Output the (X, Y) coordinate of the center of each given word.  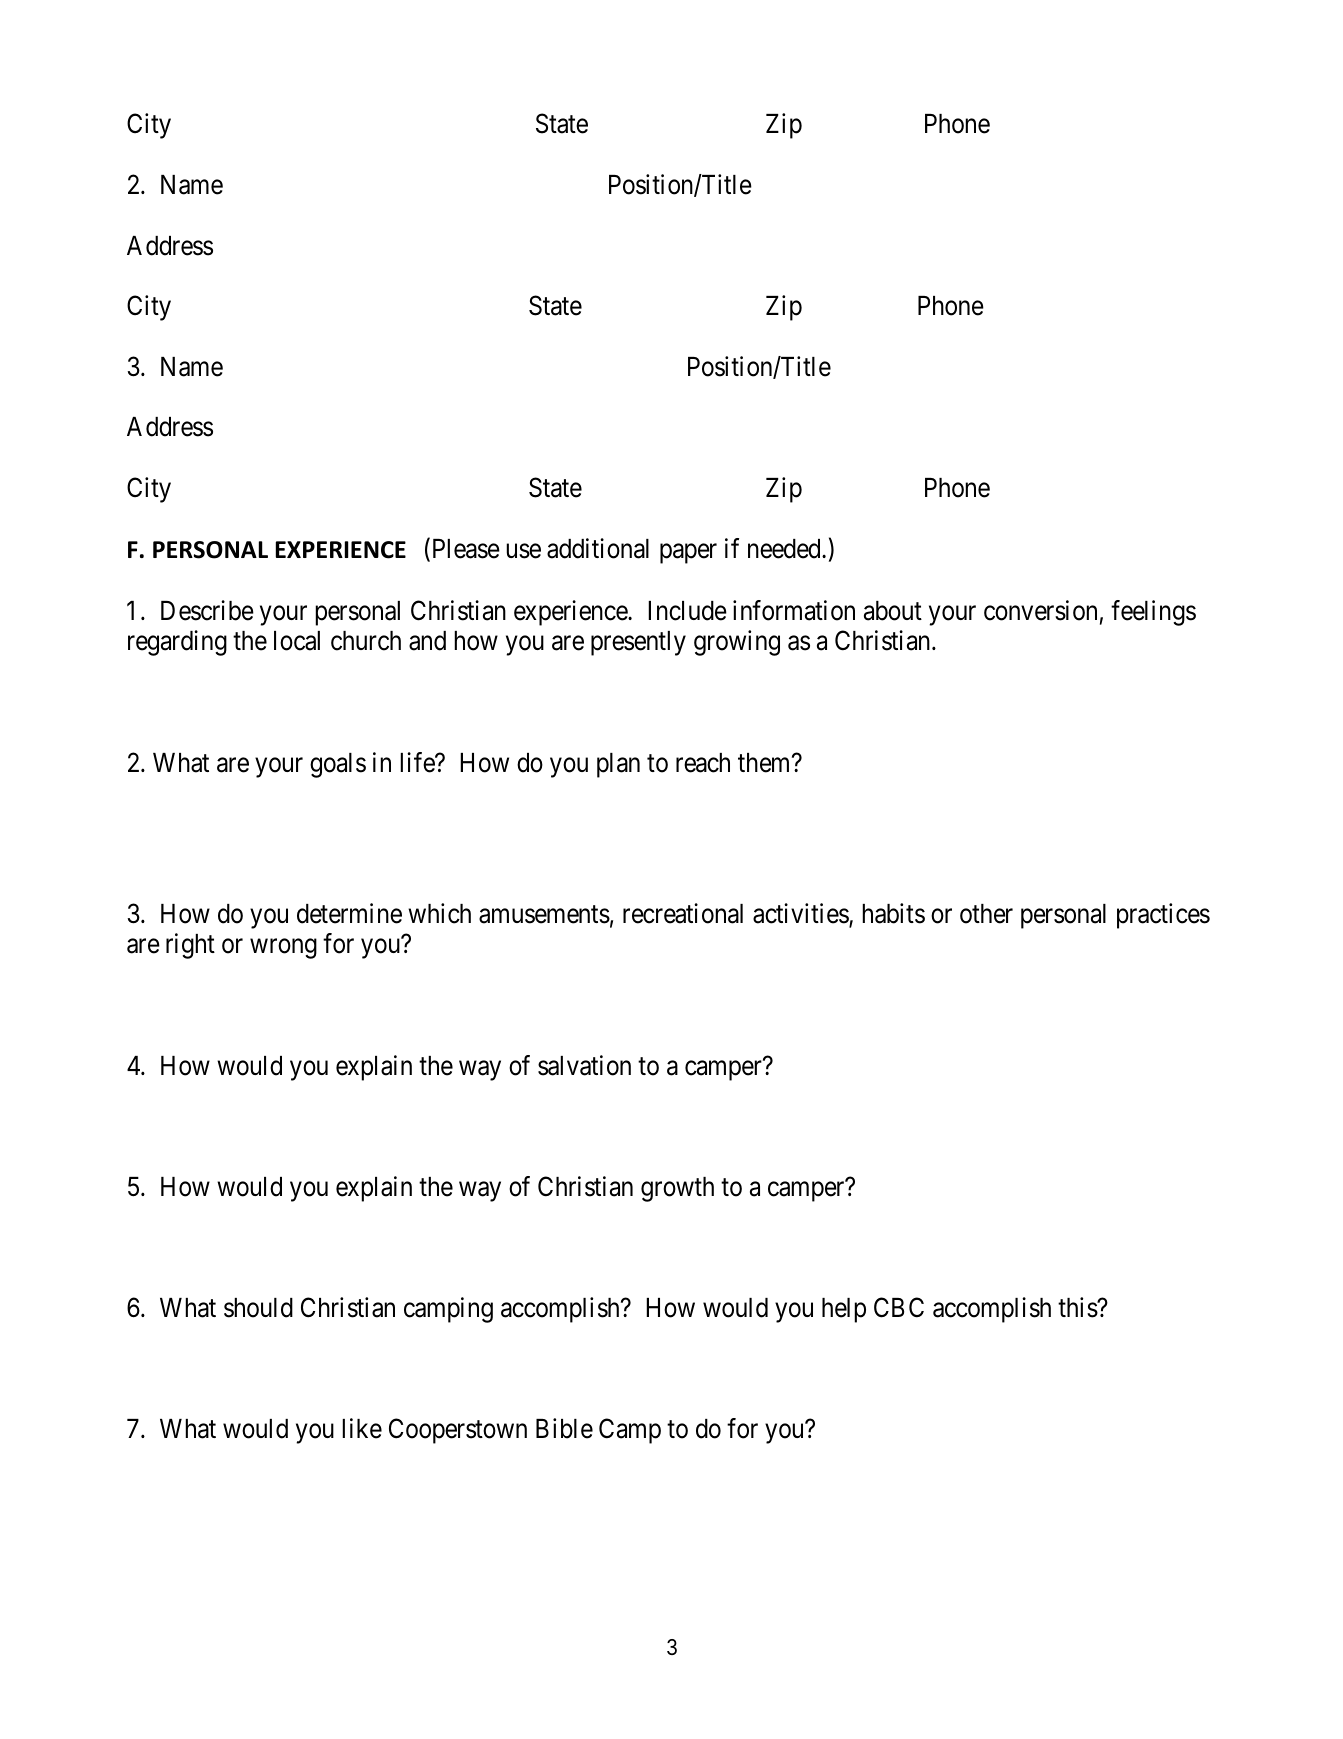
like (362, 1428)
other (986, 914)
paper (688, 554)
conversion (1040, 610)
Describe (207, 610)
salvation (584, 1065)
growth (677, 1189)
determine (349, 913)
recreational (683, 913)
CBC (899, 1307)
